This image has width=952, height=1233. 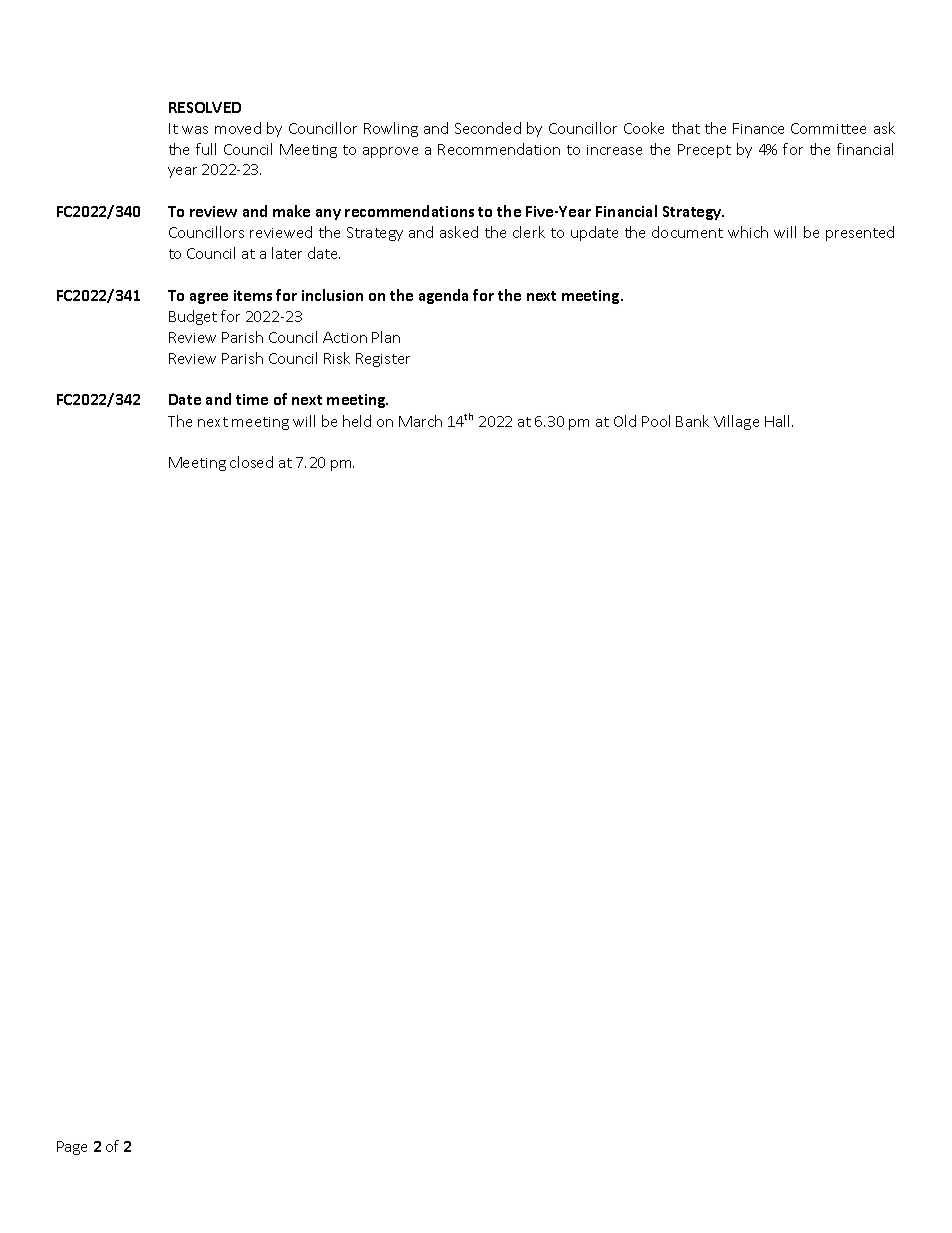 What do you see at coordinates (420, 421) in the image?
I see `March` at bounding box center [420, 421].
